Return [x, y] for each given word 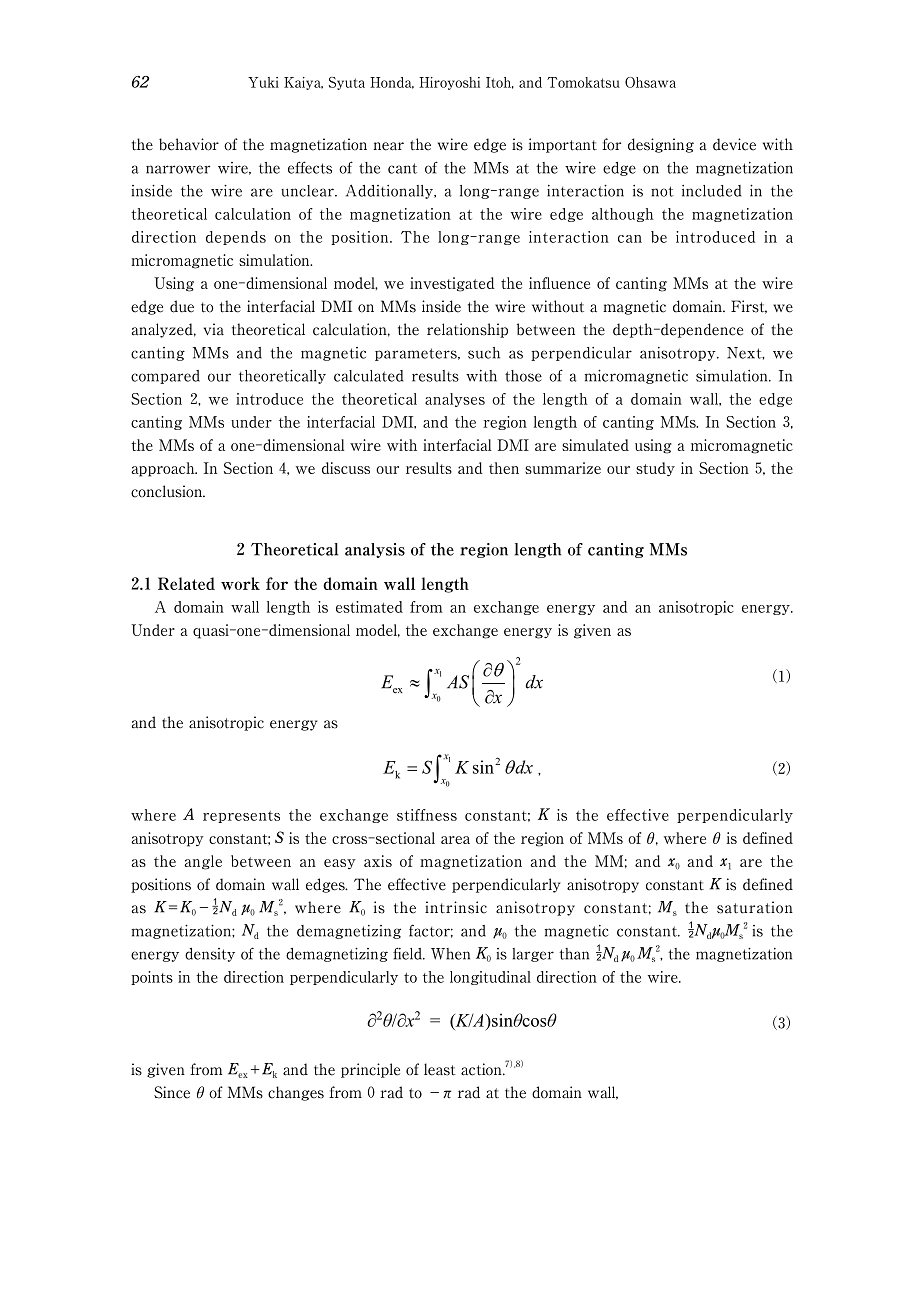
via [214, 329]
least [440, 1069]
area [455, 840]
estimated [369, 607]
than [574, 954]
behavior [189, 144]
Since [172, 1092]
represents [241, 817]
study [655, 469]
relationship [467, 330]
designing [661, 145]
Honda [392, 83]
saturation [755, 907]
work [240, 583]
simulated [595, 445]
